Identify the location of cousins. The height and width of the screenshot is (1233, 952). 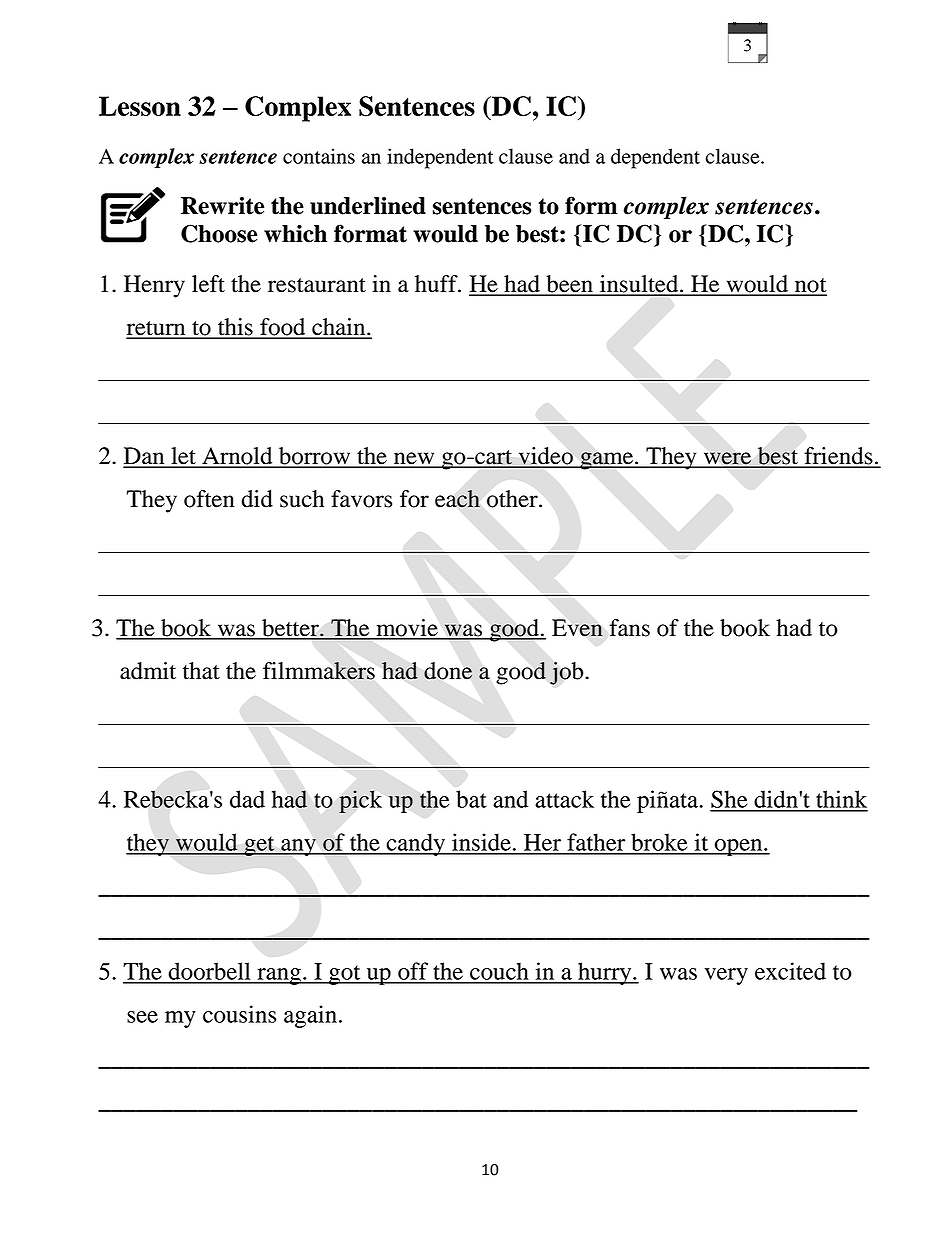
(240, 1014).
